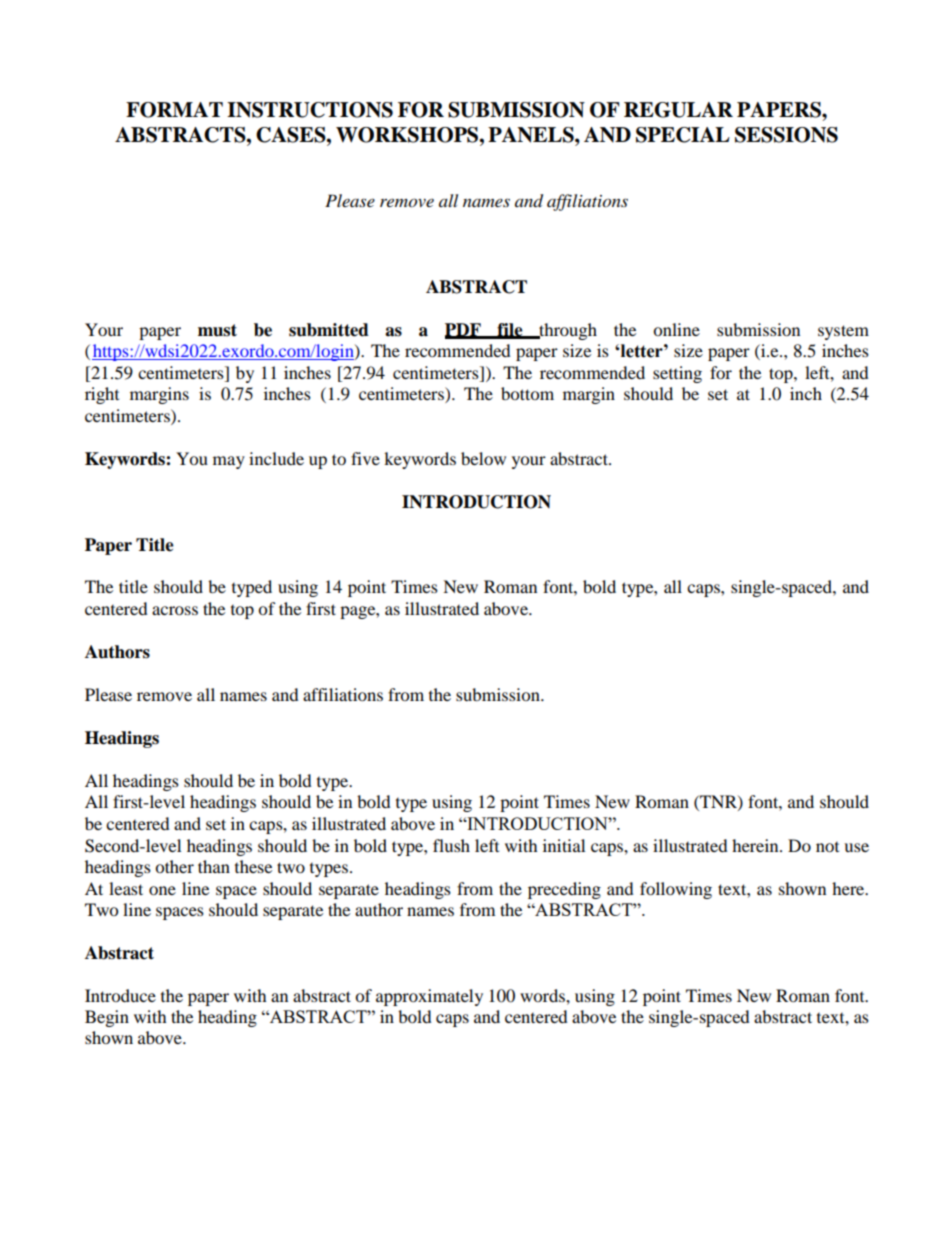  I want to click on PDF, so click(464, 330).
